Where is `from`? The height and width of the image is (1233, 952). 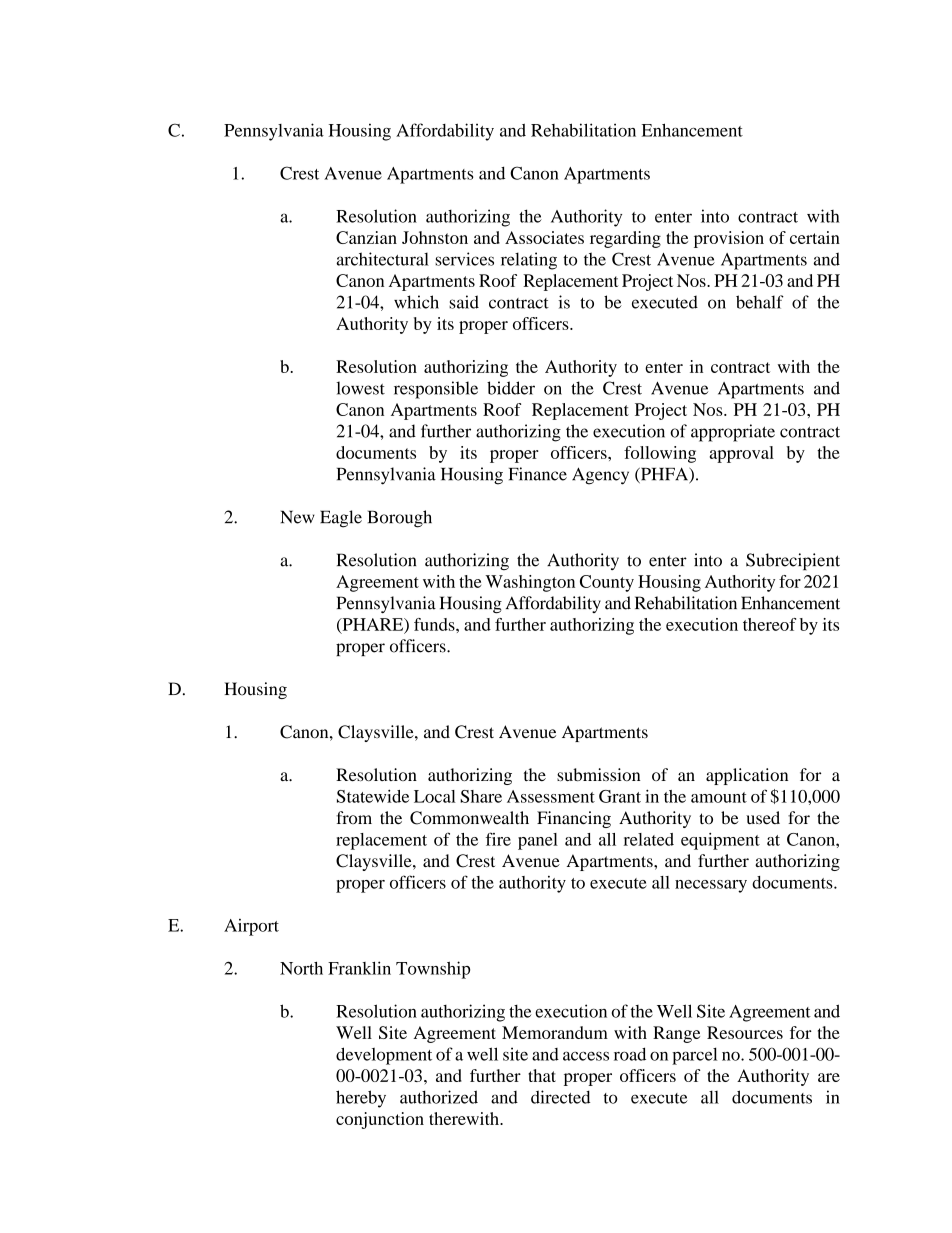
from is located at coordinates (354, 817).
